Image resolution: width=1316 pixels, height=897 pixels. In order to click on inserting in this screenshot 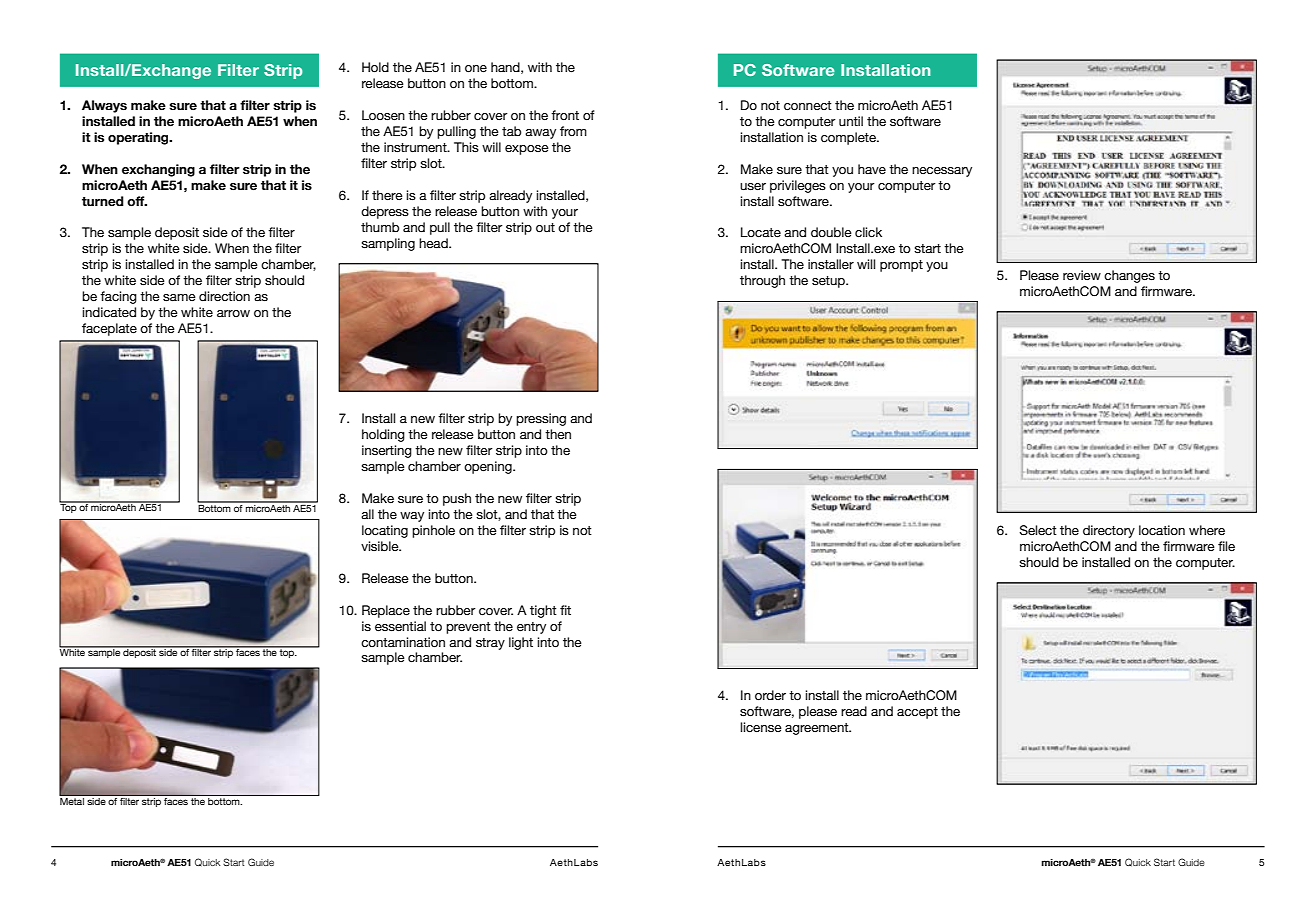, I will do `click(387, 451)`.
